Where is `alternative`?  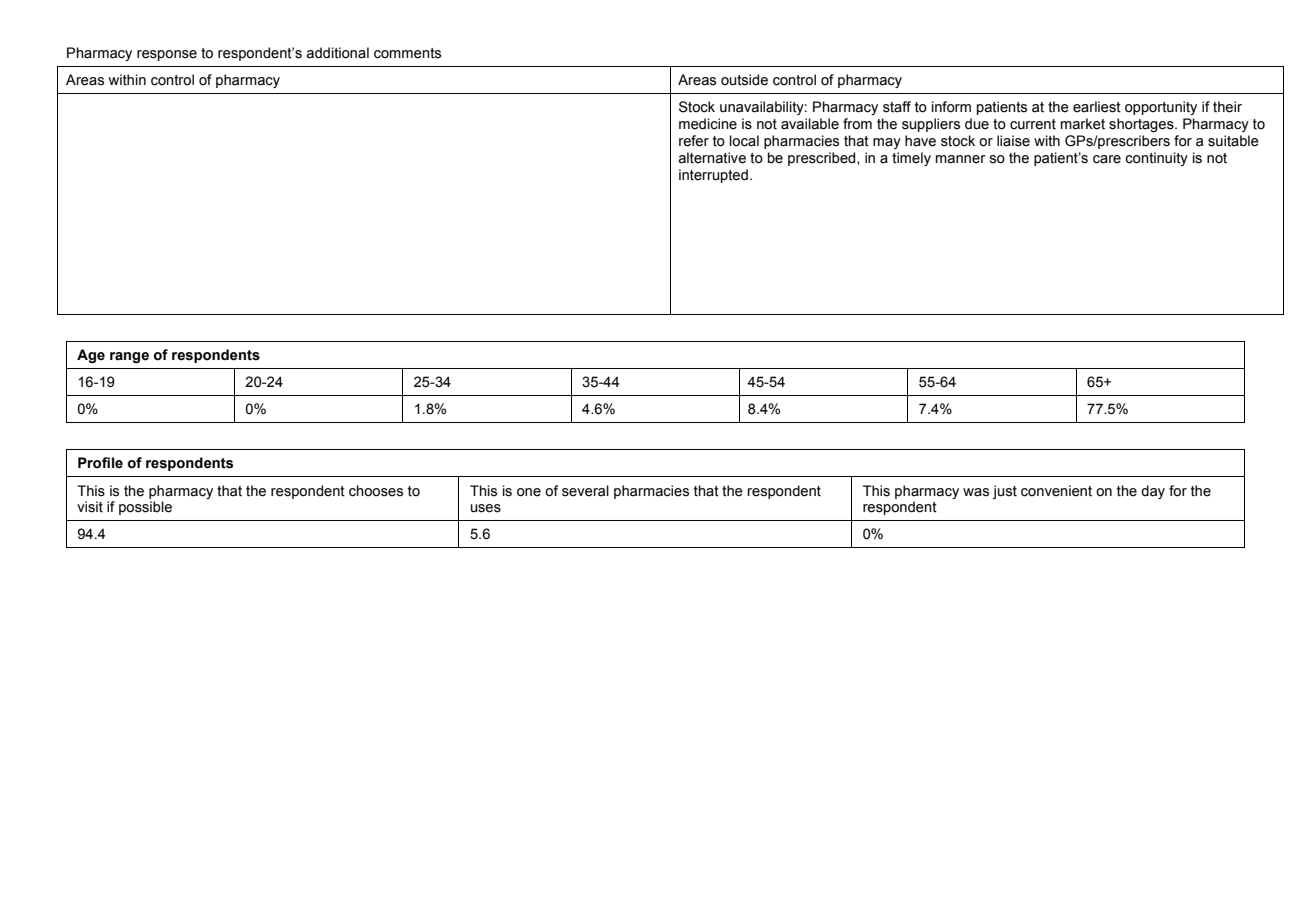 alternative is located at coordinates (712, 158).
